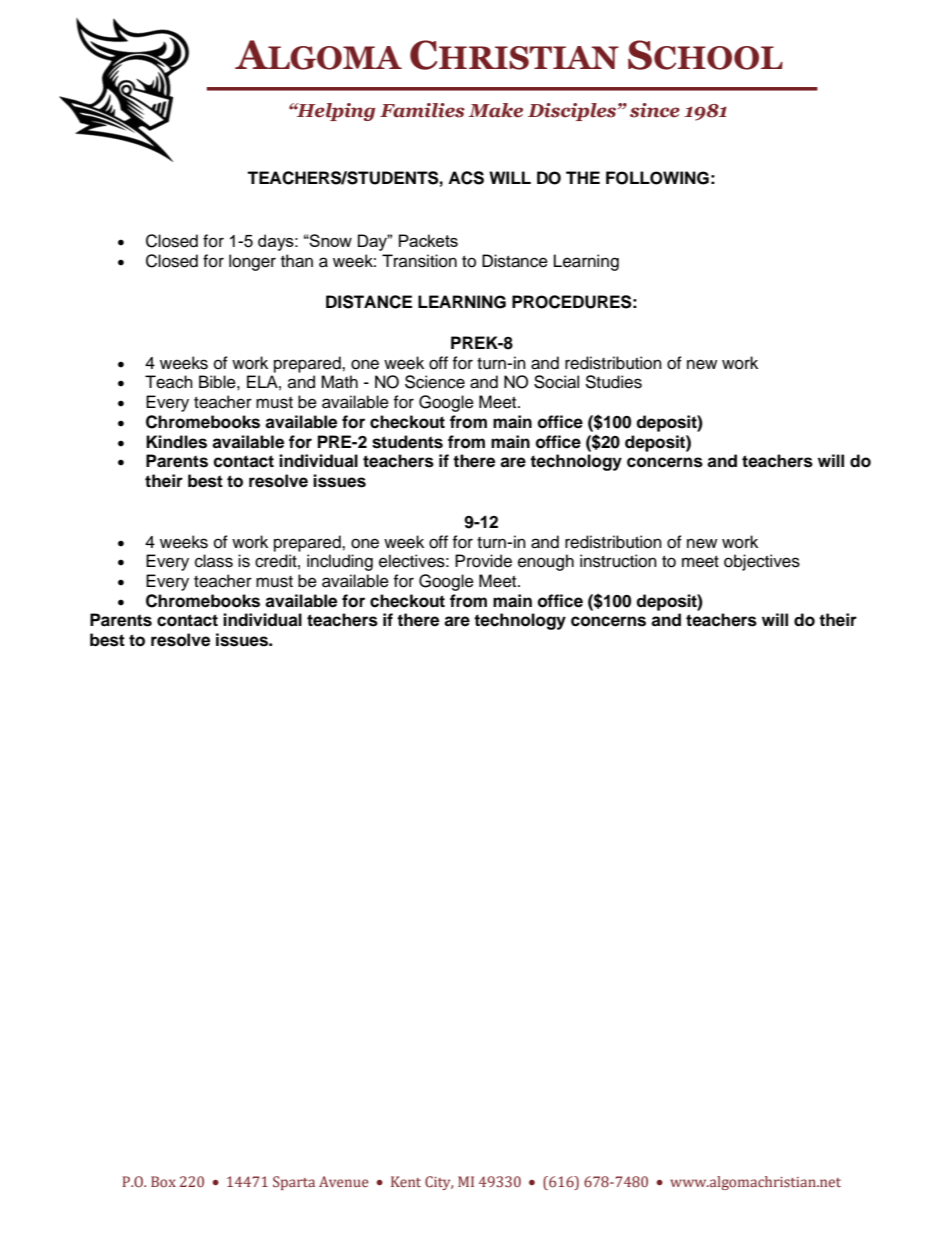 The height and width of the screenshot is (1233, 952). What do you see at coordinates (762, 562) in the screenshot?
I see `objectives` at bounding box center [762, 562].
